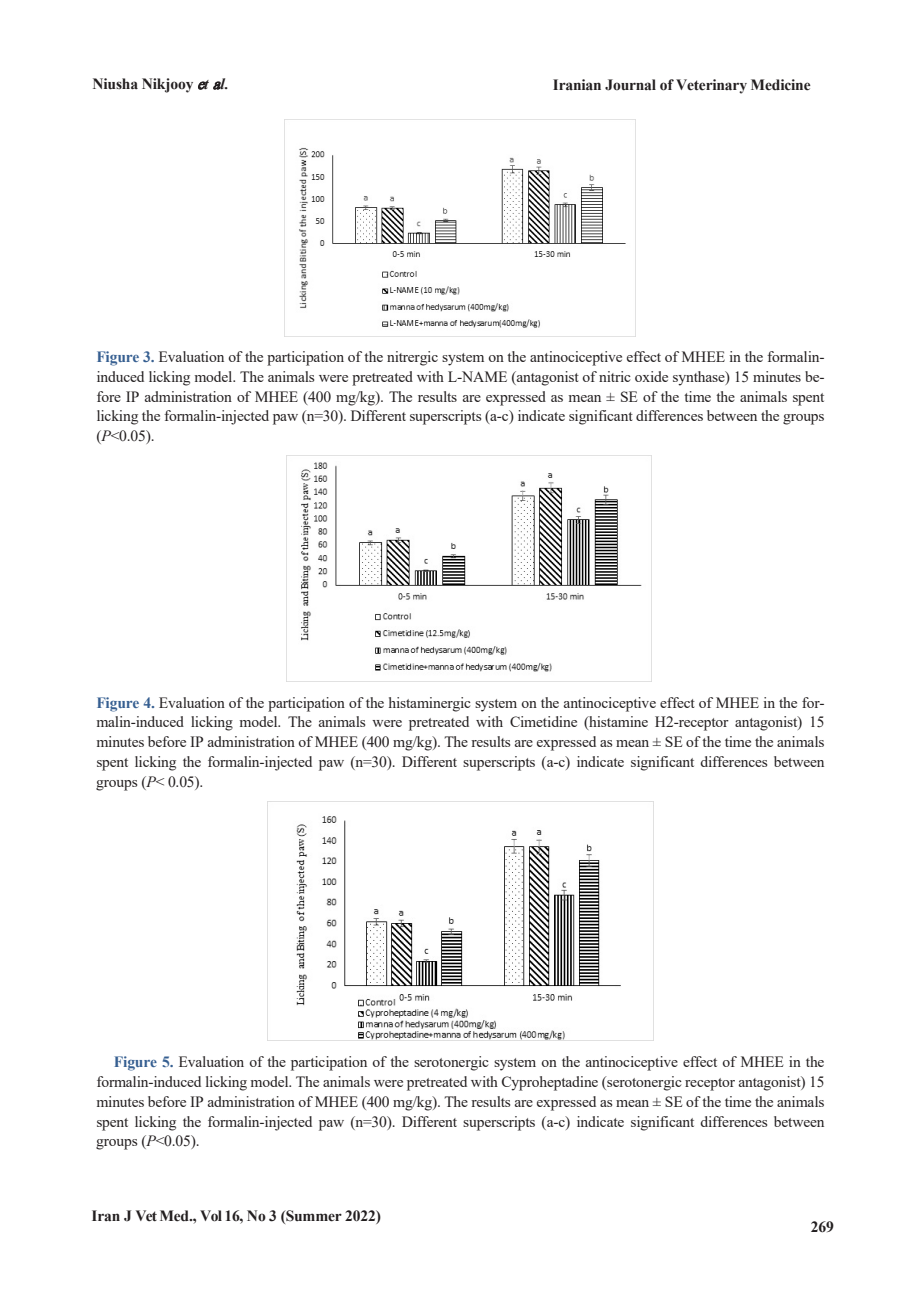 The image size is (924, 1308). Describe the element at coordinates (651, 376) in the screenshot. I see `oxide` at that location.
